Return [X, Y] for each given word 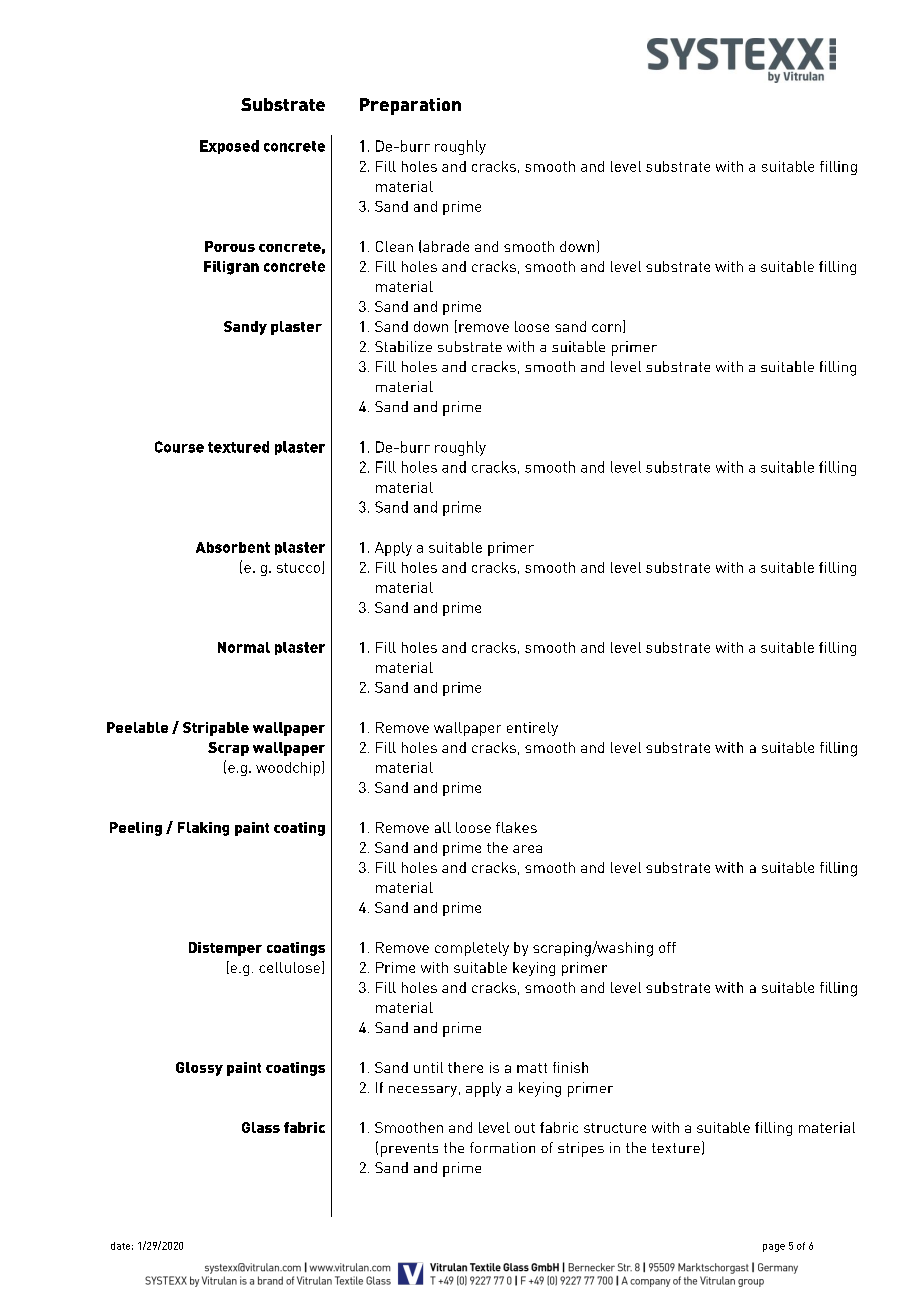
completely [472, 949]
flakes [516, 827]
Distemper [225, 949]
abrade [446, 246]
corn [606, 328]
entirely [532, 729]
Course [179, 447]
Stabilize [403, 346]
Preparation [410, 106]
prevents [409, 1150]
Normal [244, 647]
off [667, 947]
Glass [261, 1127]
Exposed [229, 147]
